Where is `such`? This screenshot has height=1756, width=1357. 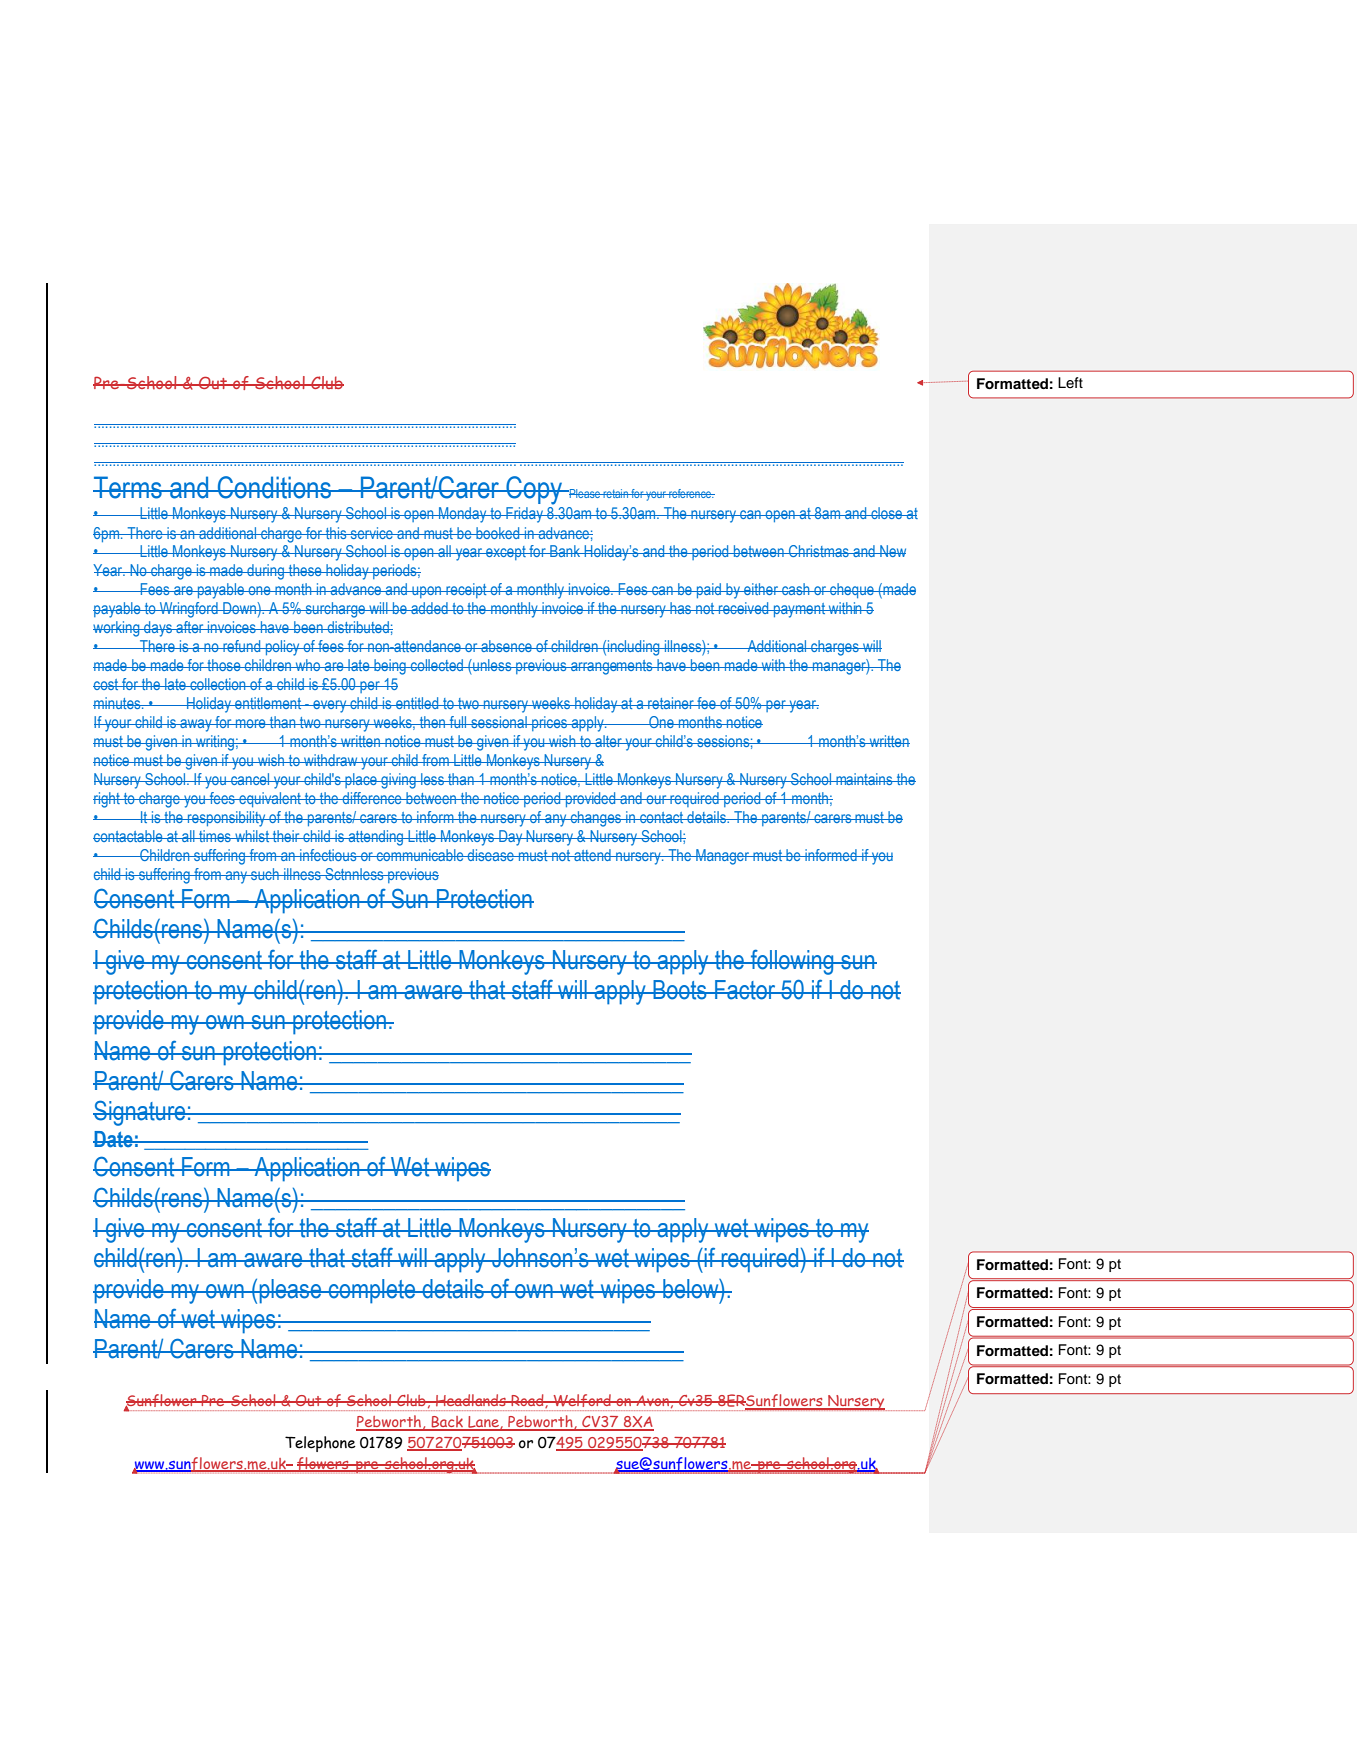
such is located at coordinates (265, 874).
